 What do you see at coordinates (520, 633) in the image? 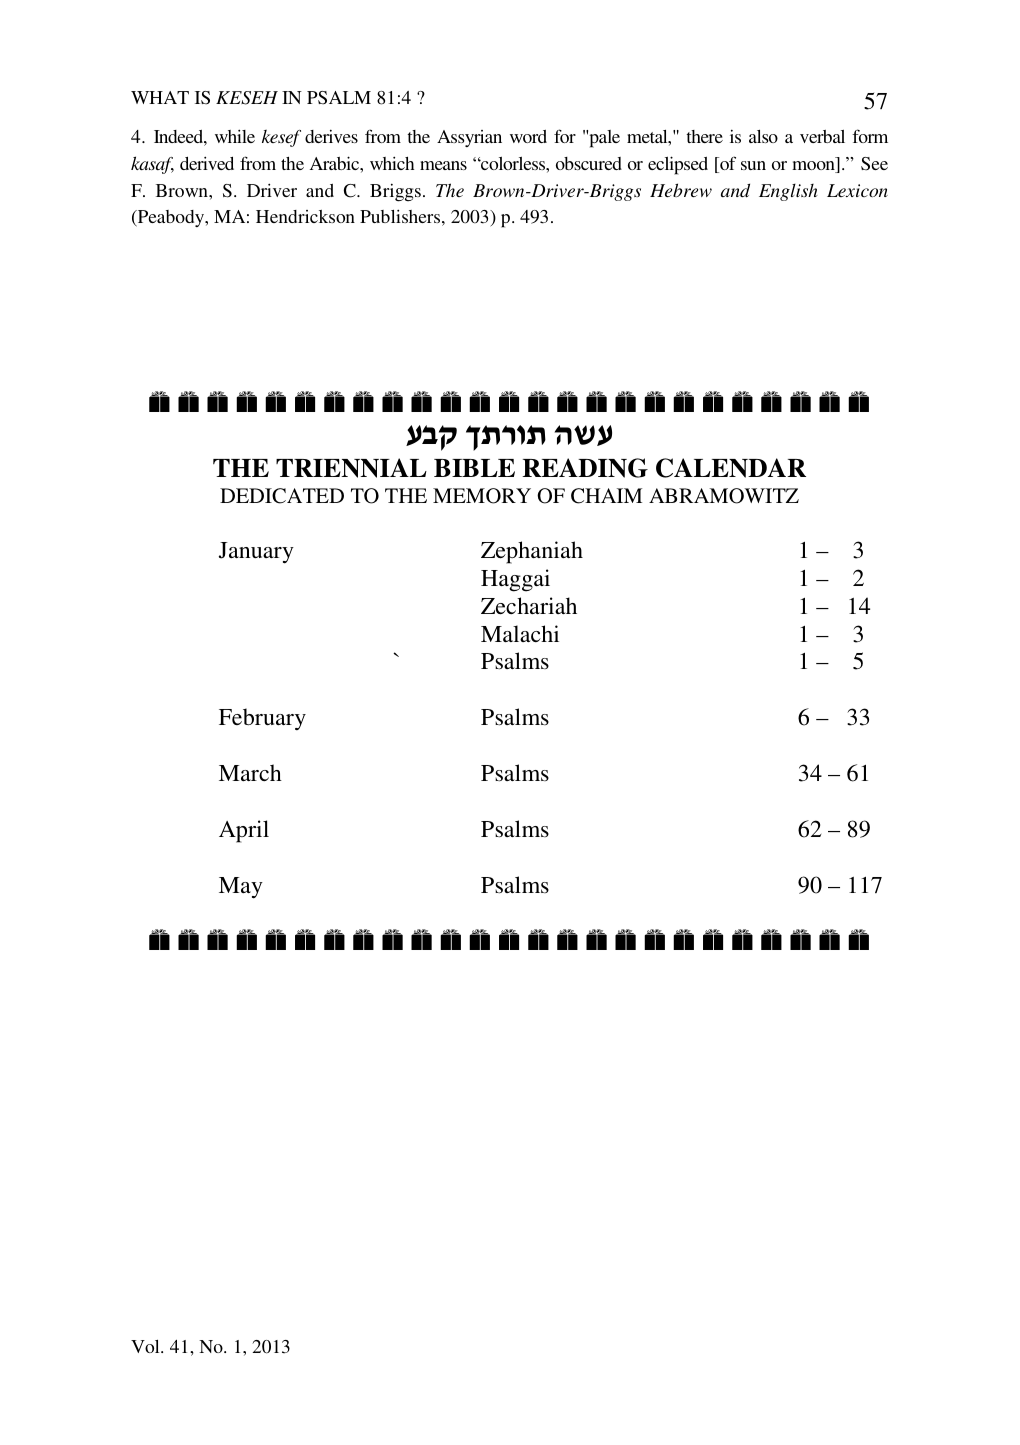
I see `Malachi` at bounding box center [520, 633].
